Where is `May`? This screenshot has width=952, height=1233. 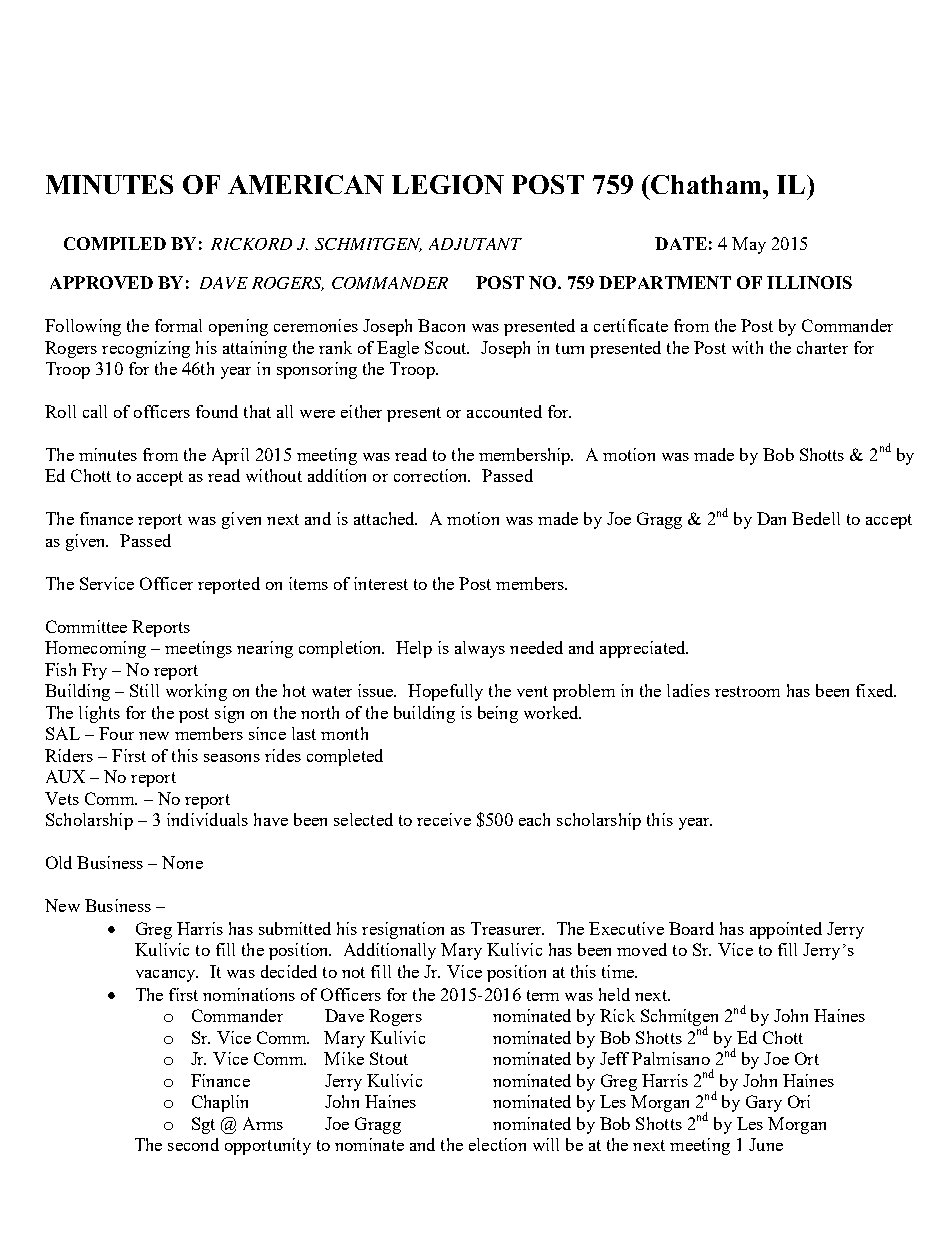
May is located at coordinates (749, 245).
